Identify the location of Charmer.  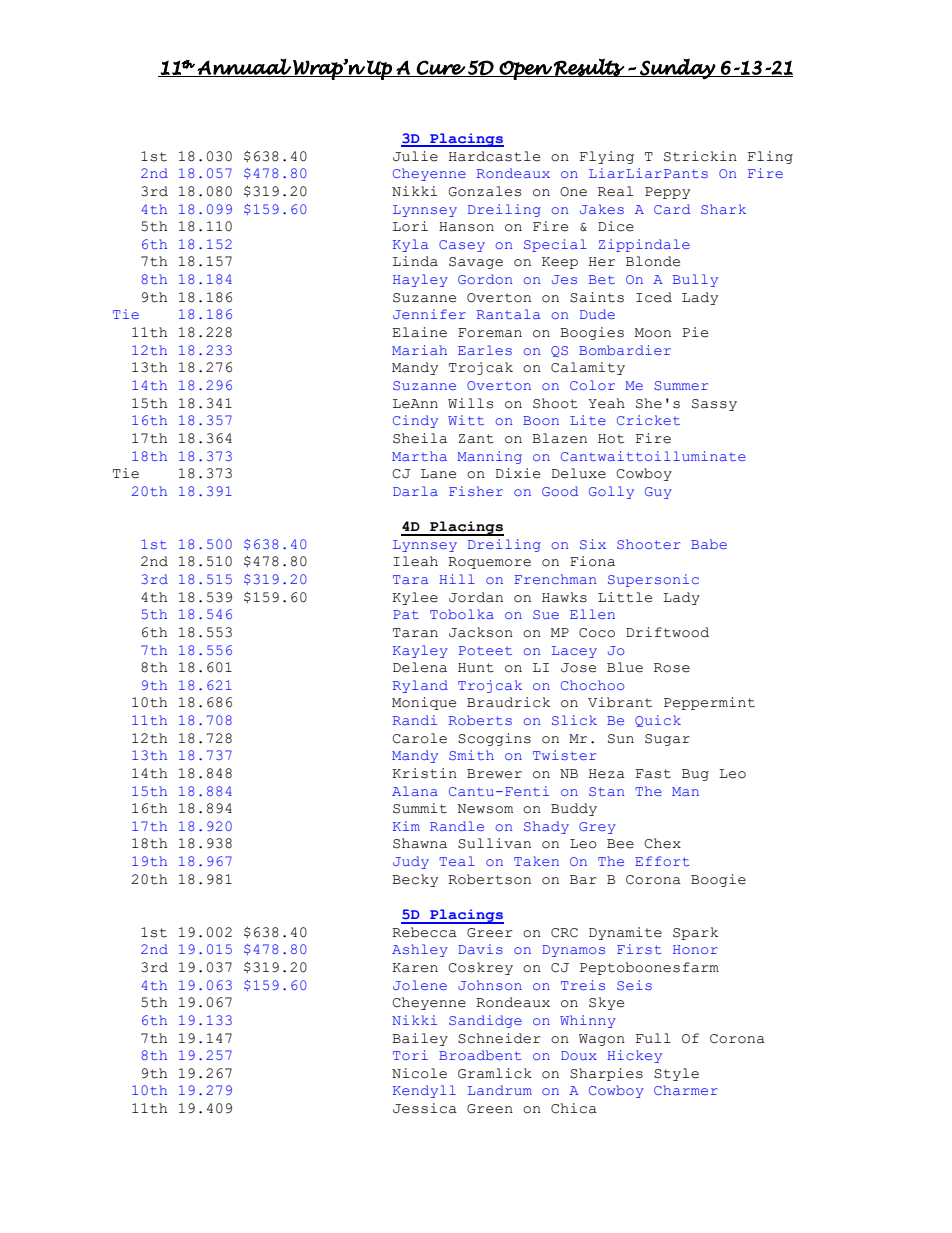
(686, 1090).
